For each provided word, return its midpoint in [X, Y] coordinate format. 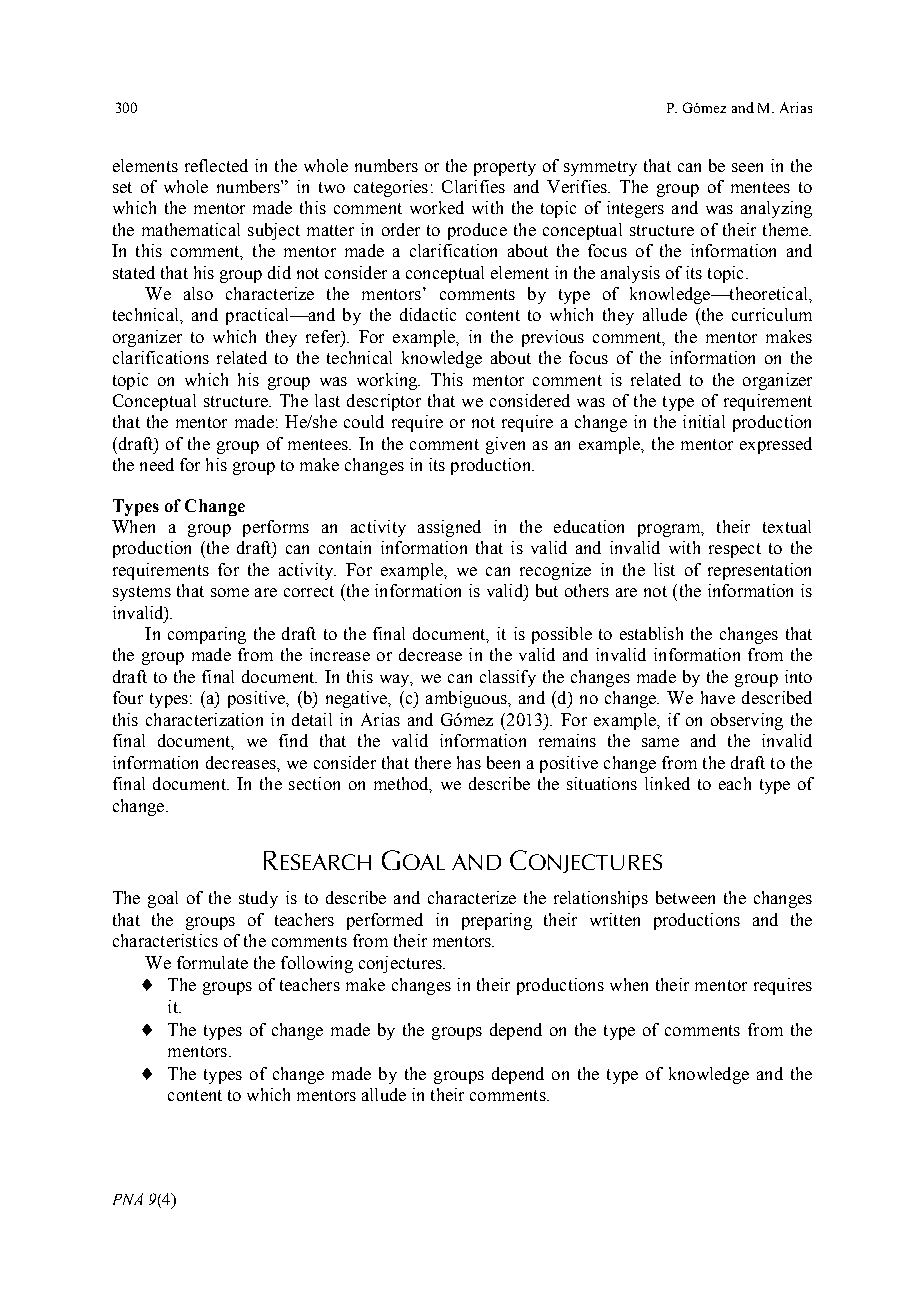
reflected [216, 165]
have [718, 697]
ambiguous [467, 699]
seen [747, 167]
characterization [204, 719]
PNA [128, 1199]
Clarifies [473, 186]
